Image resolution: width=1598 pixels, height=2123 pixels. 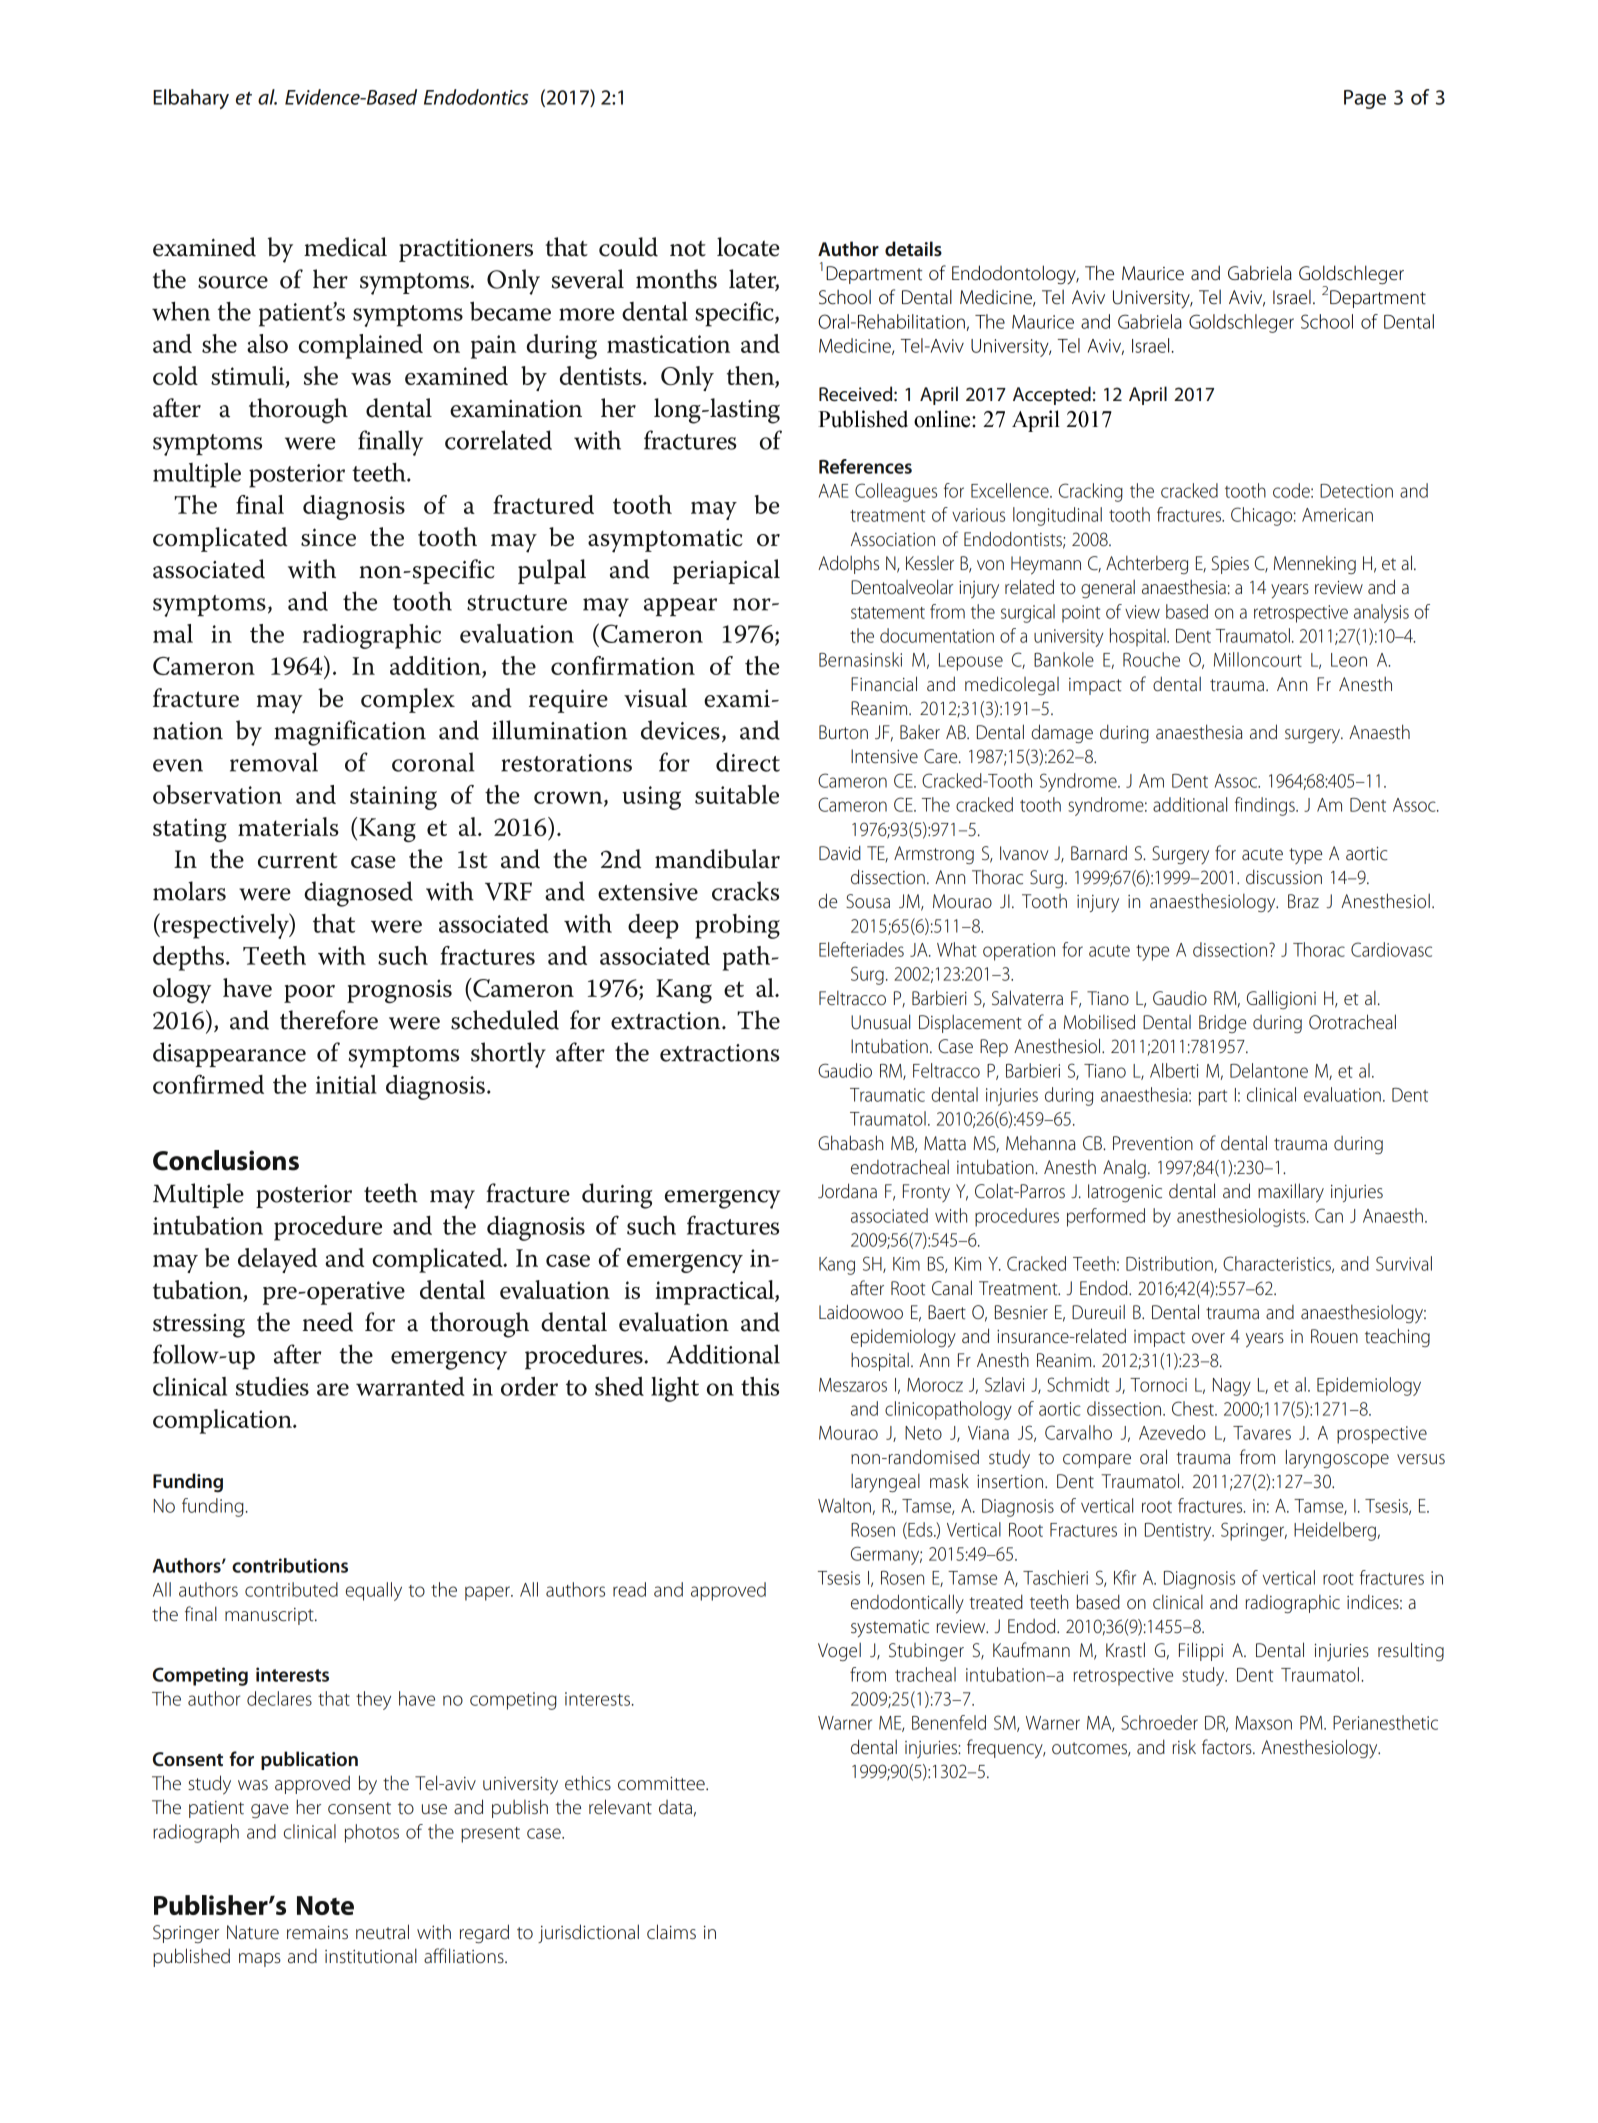 What do you see at coordinates (1335, 1531) in the screenshot?
I see `Heidelberg` at bounding box center [1335, 1531].
